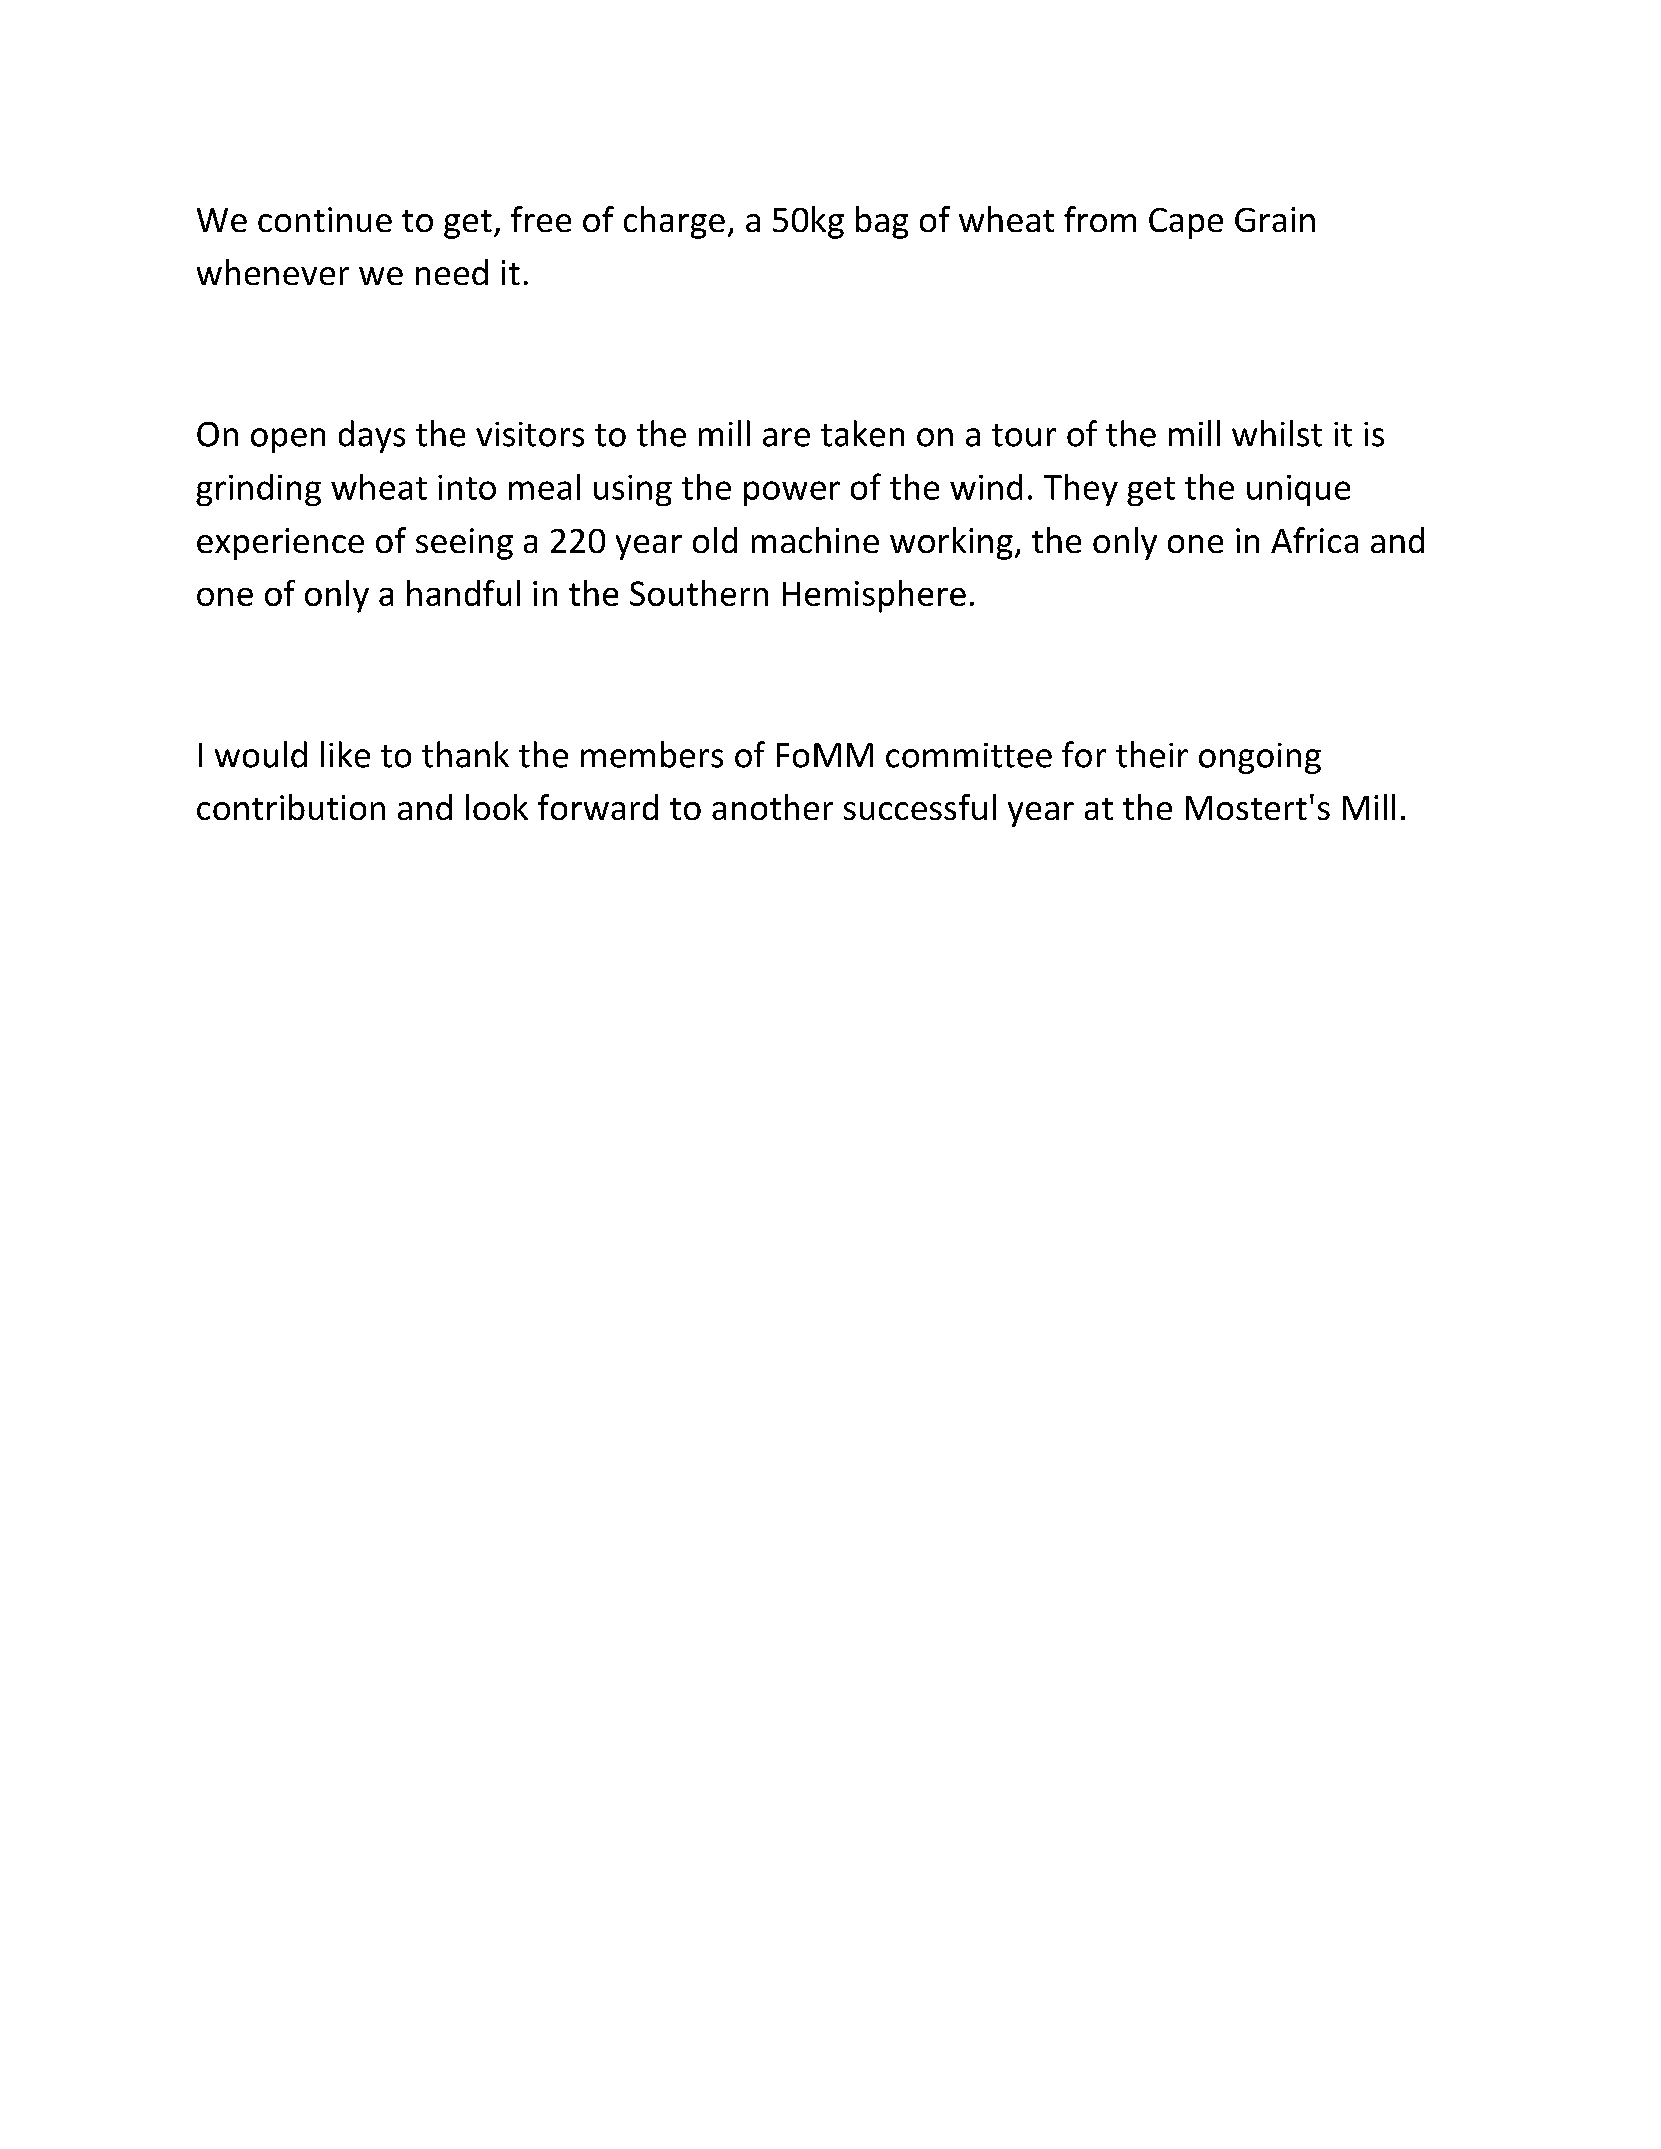  I want to click on another, so click(772, 807).
